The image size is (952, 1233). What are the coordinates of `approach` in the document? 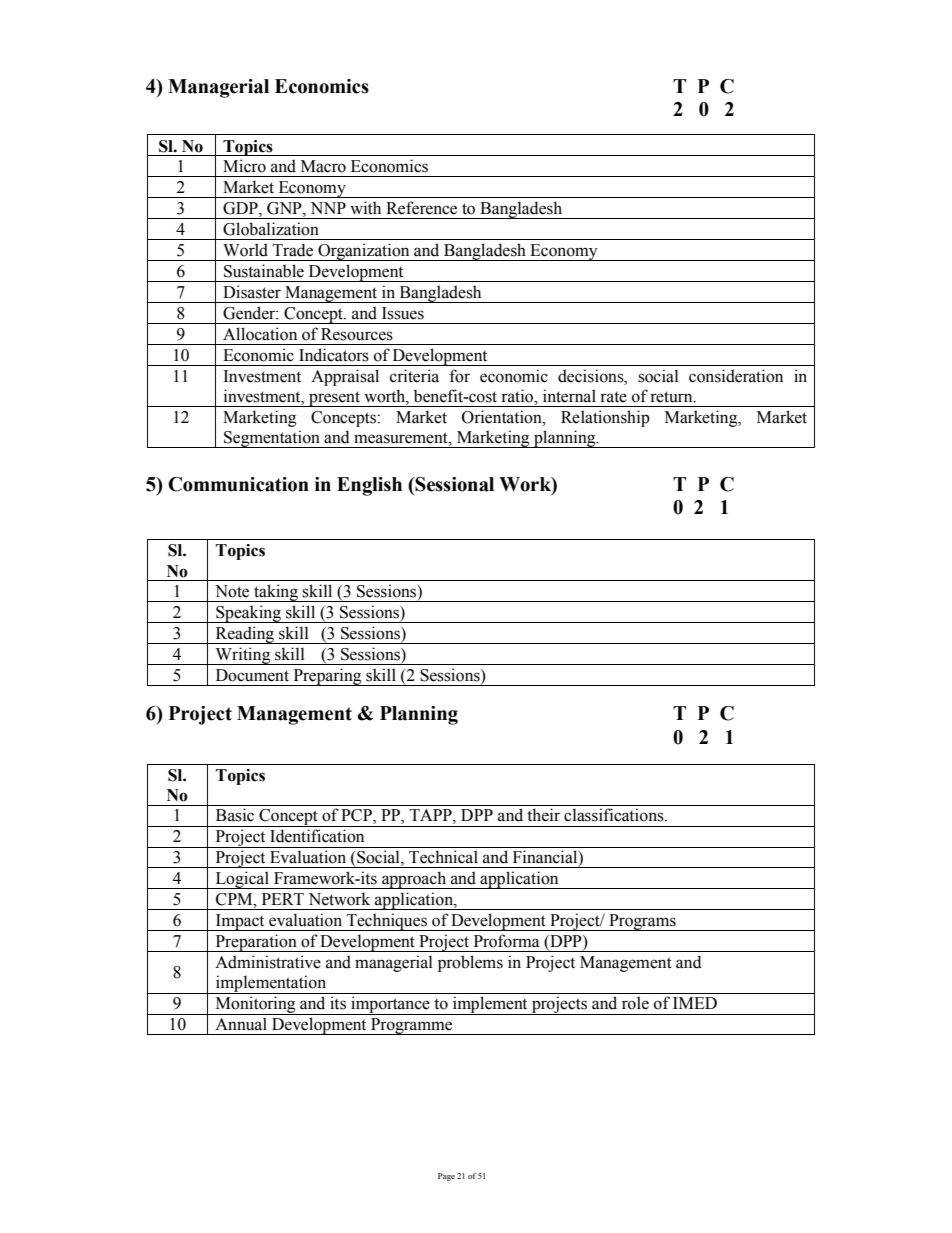 It's located at (414, 880).
